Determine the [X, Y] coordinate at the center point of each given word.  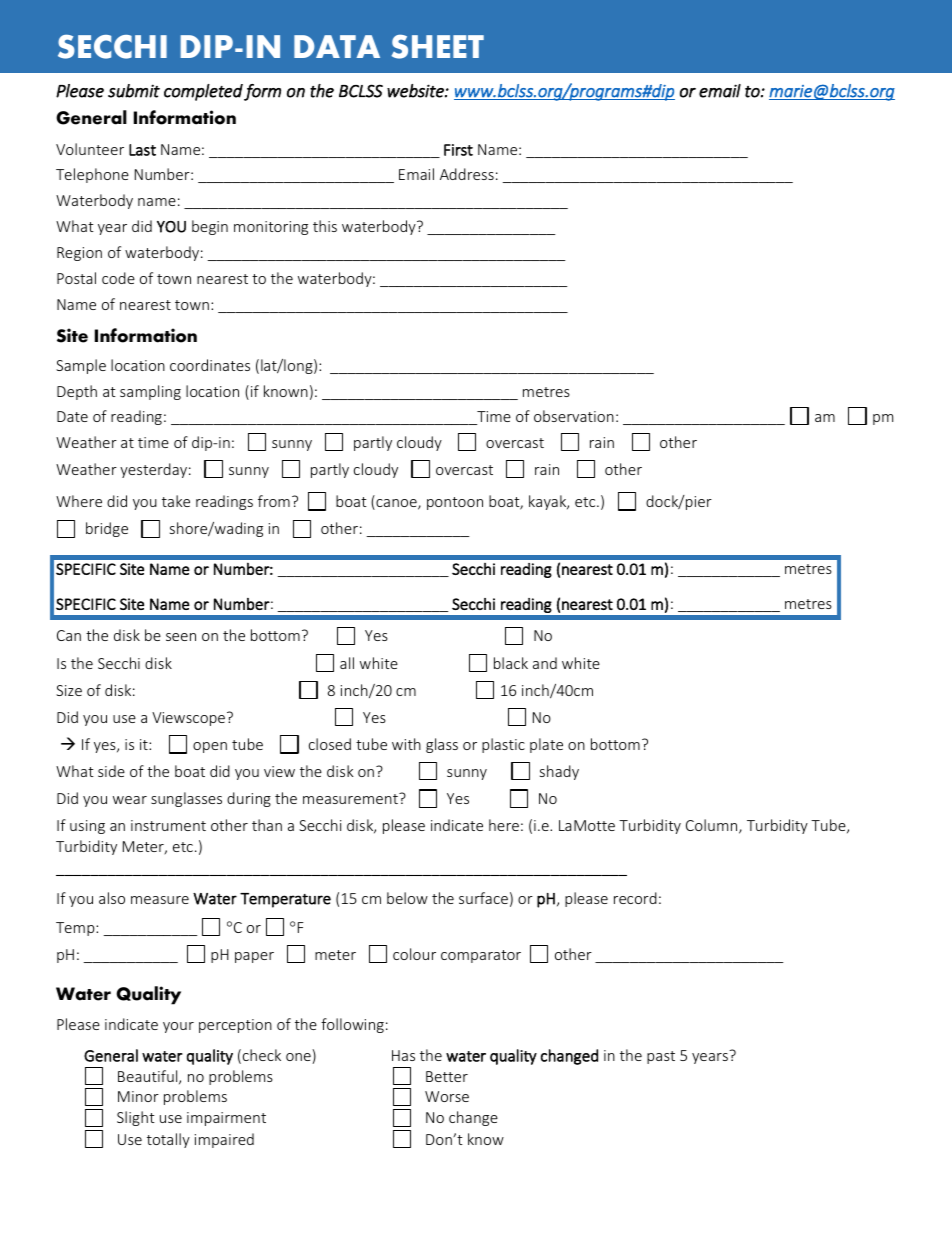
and [545, 663]
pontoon [455, 503]
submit [134, 91]
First [458, 150]
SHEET [438, 47]
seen [181, 637]
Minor [138, 1096]
